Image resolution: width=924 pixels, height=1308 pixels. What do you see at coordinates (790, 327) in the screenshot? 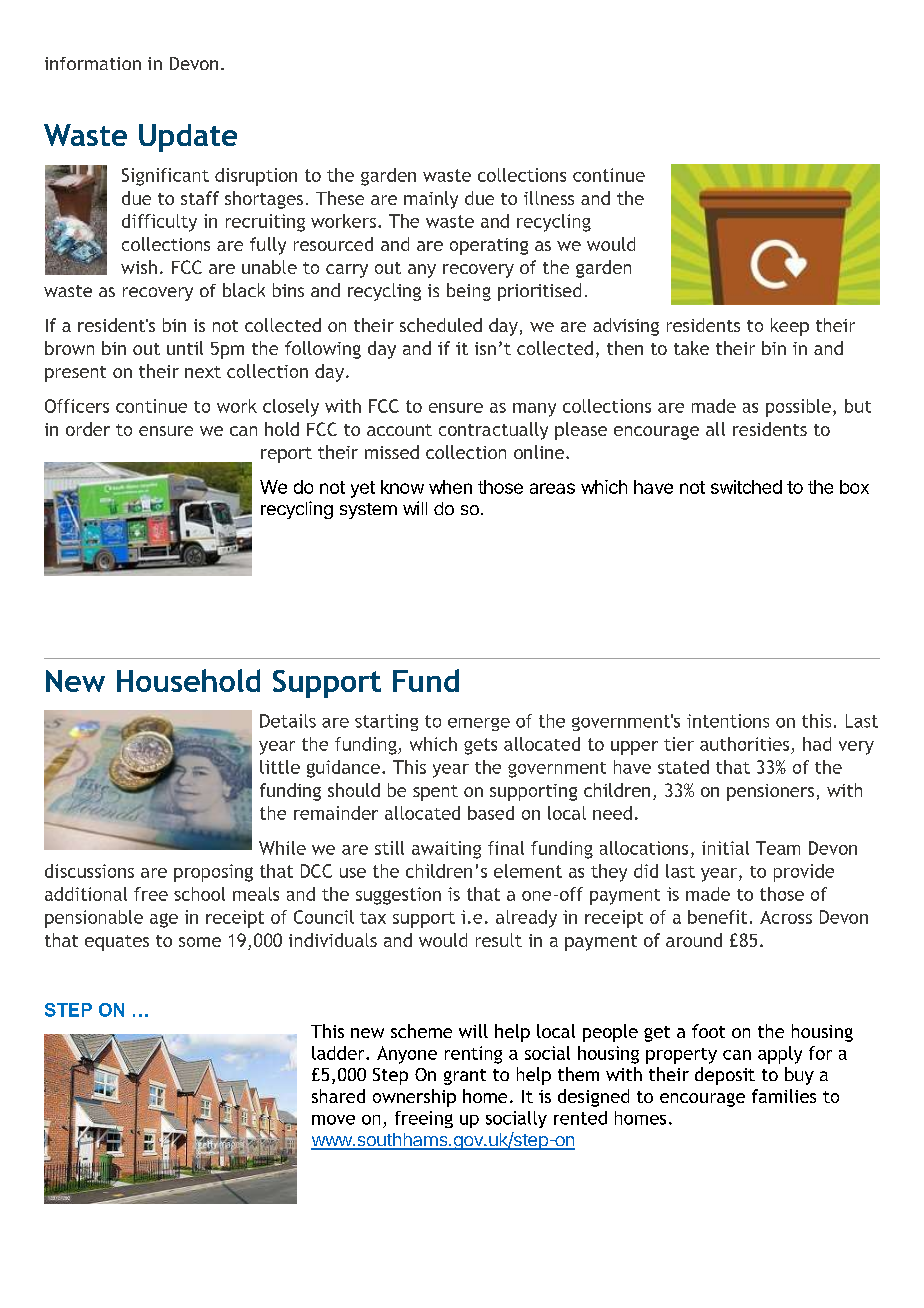
I see `keep` at bounding box center [790, 327].
